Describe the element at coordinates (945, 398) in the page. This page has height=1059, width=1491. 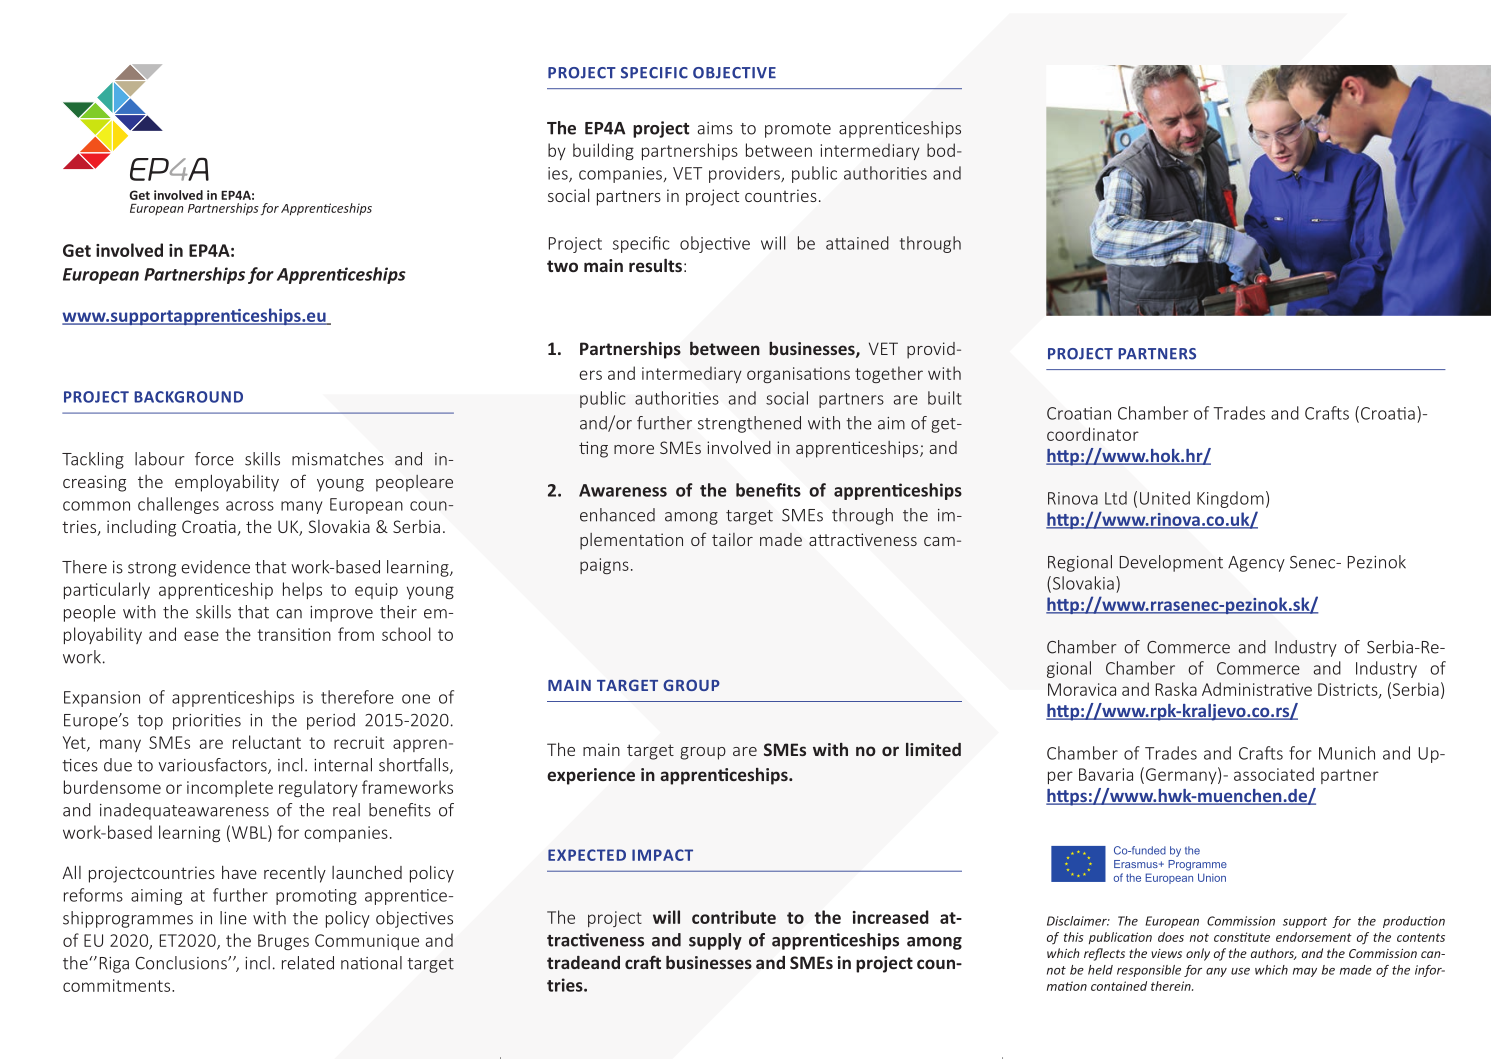
I see `built` at that location.
